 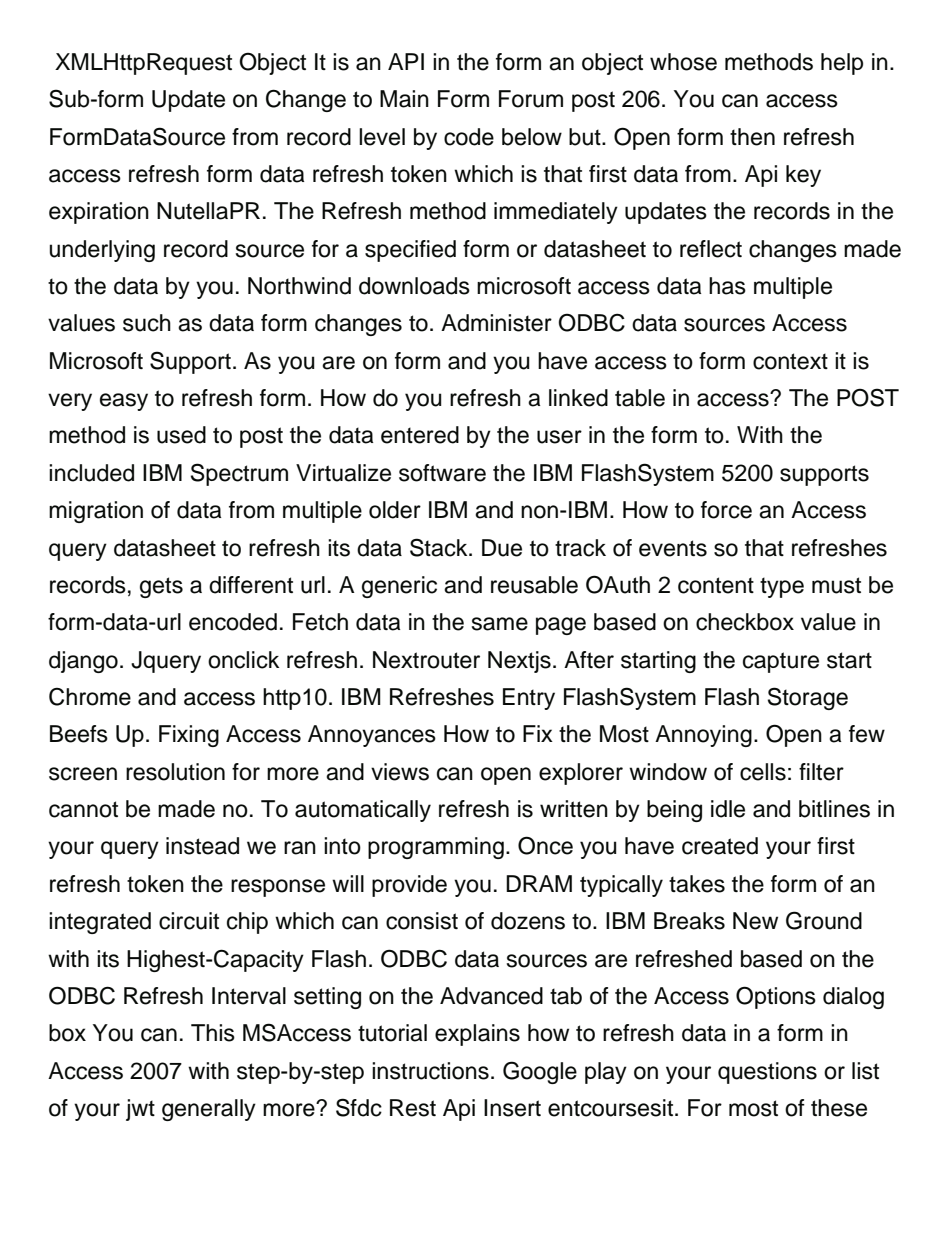 I want to click on then, so click(x=752, y=137).
